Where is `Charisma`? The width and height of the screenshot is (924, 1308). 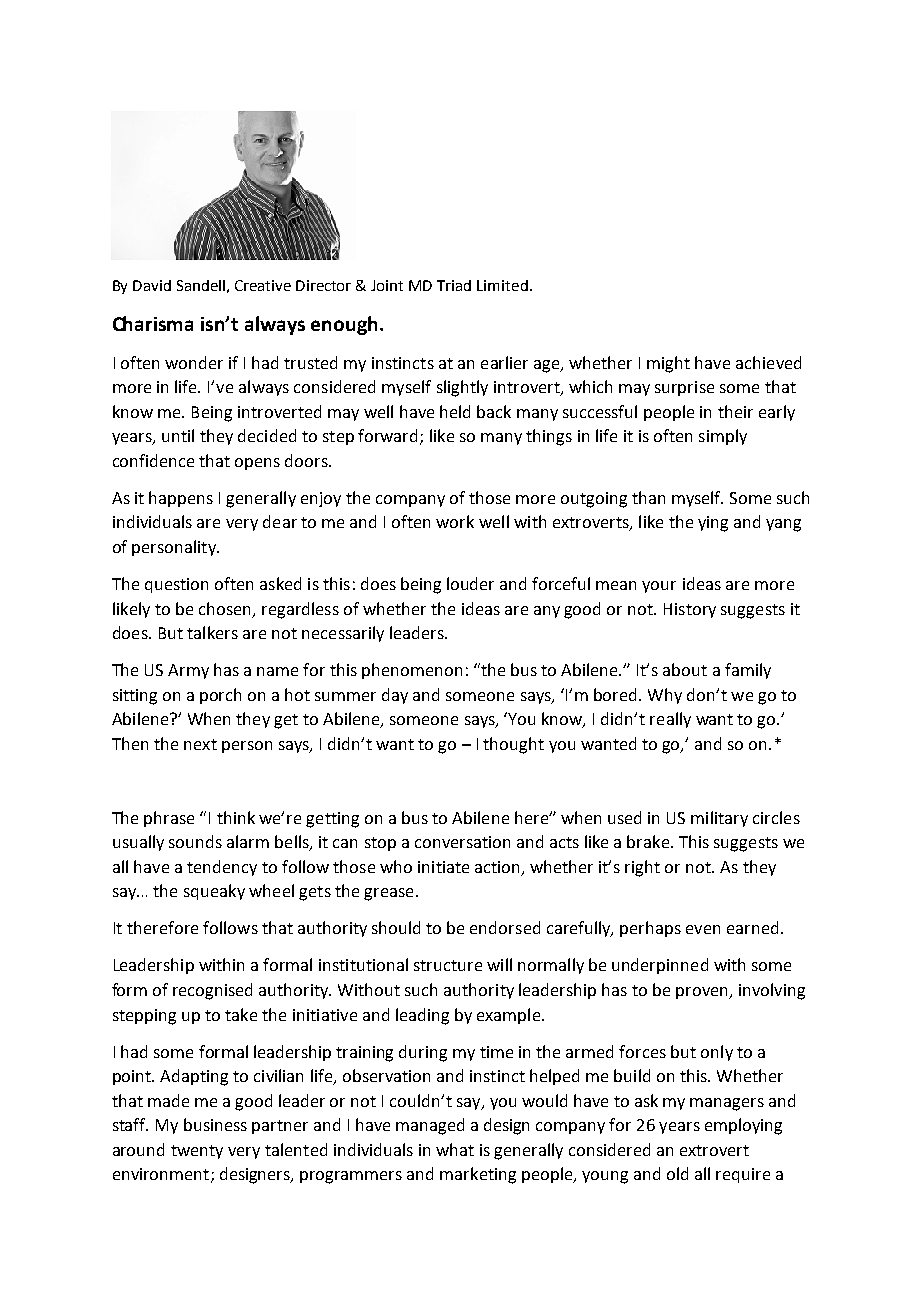
Charisma is located at coordinates (153, 323).
